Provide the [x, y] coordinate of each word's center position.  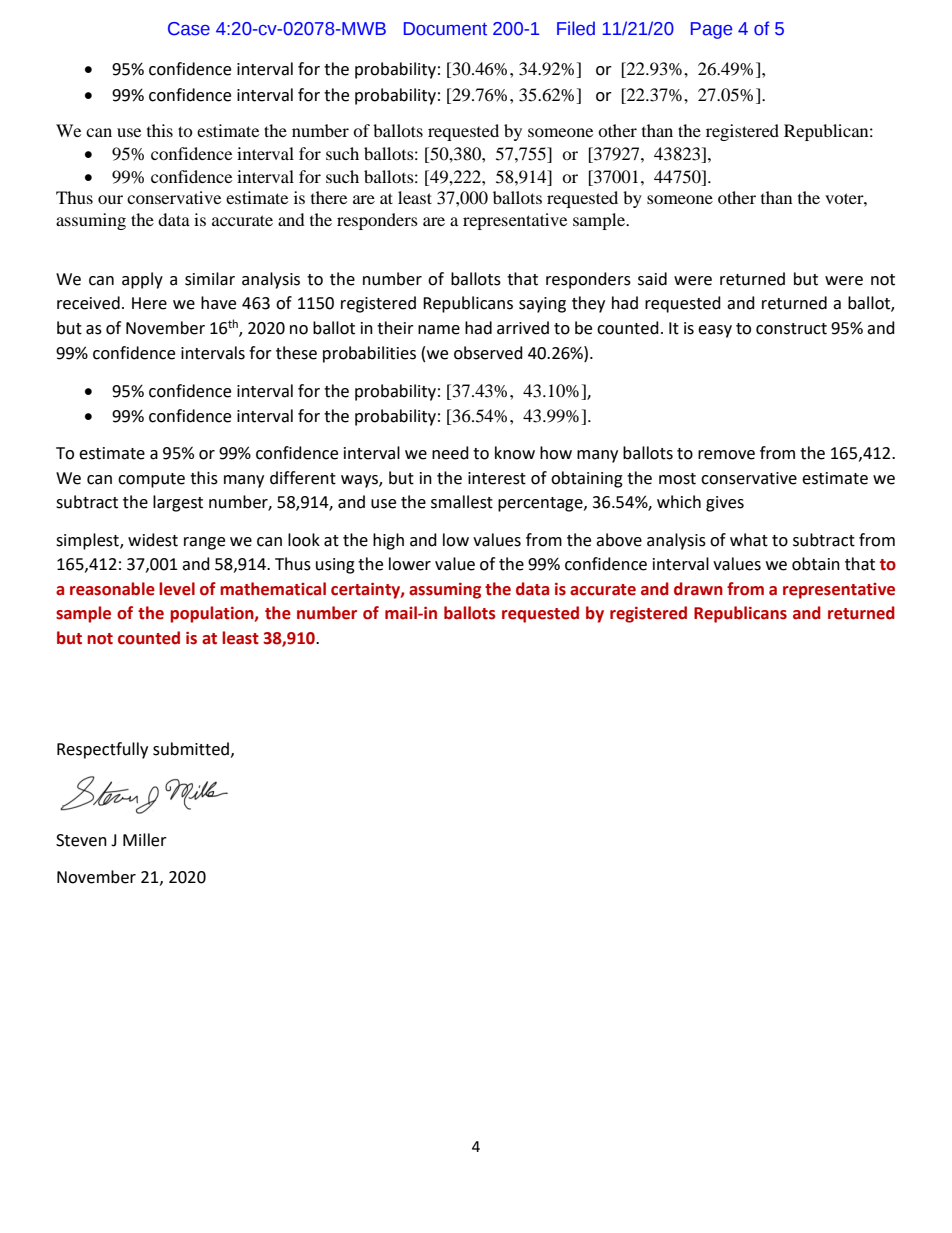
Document [445, 29]
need [450, 453]
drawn [698, 589]
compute [151, 480]
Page [711, 30]
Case [189, 29]
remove [726, 455]
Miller [145, 840]
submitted [191, 749]
